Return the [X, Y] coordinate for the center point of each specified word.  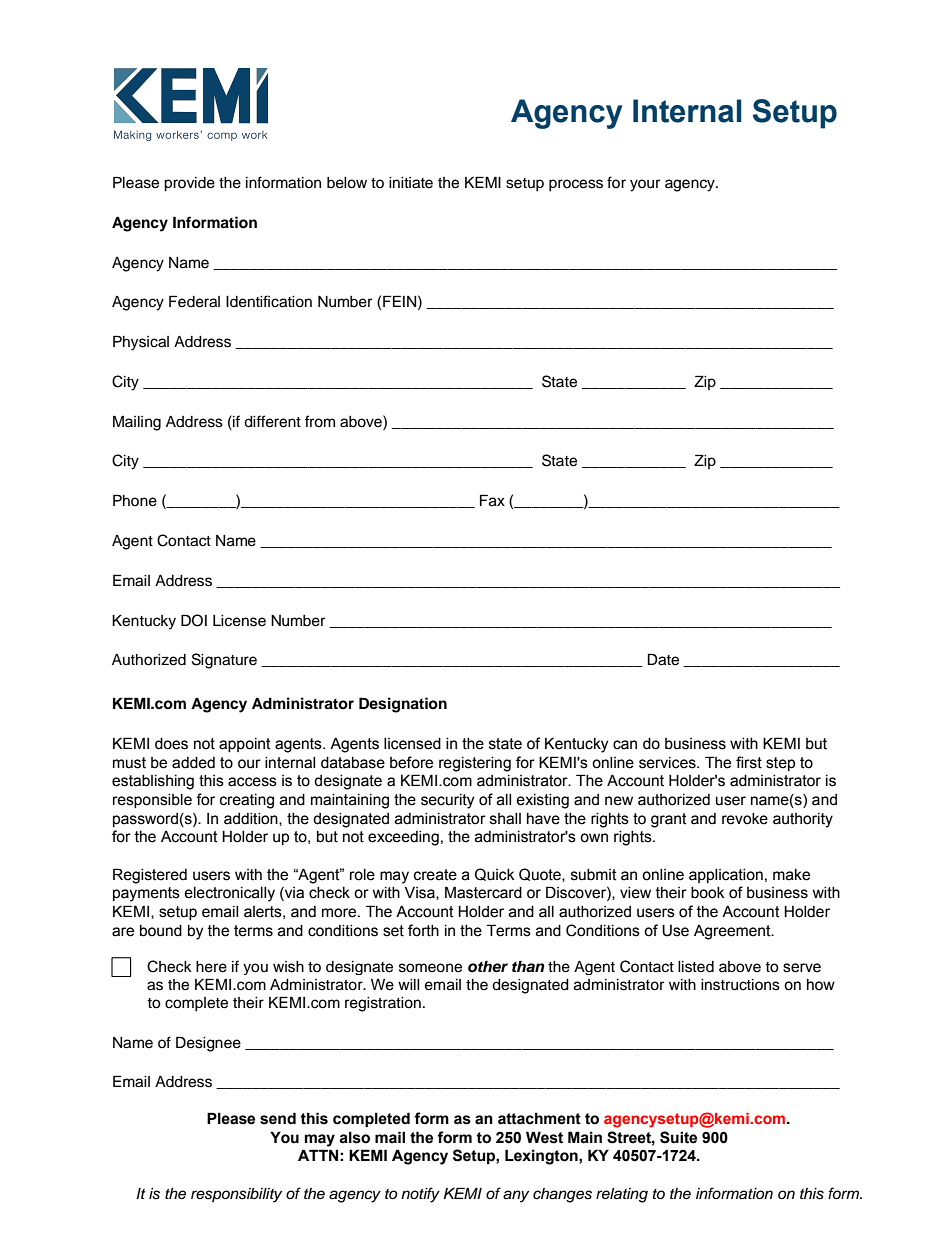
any [516, 1196]
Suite [678, 1137]
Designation [403, 705]
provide [189, 184]
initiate [411, 183]
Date [663, 659]
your [645, 185]
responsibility [236, 1195]
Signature [224, 661]
